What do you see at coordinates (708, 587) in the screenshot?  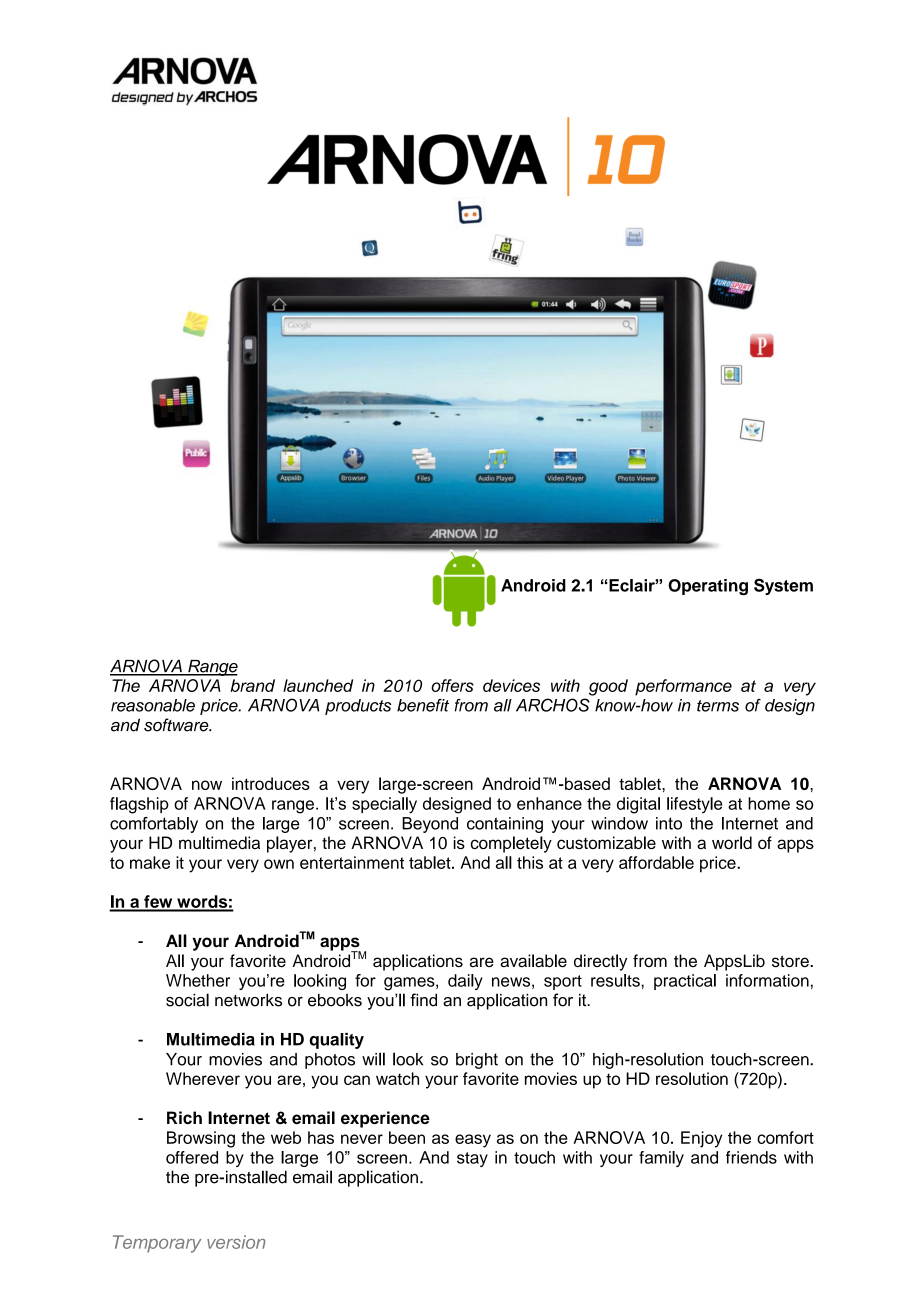 I see `Operating` at bounding box center [708, 587].
